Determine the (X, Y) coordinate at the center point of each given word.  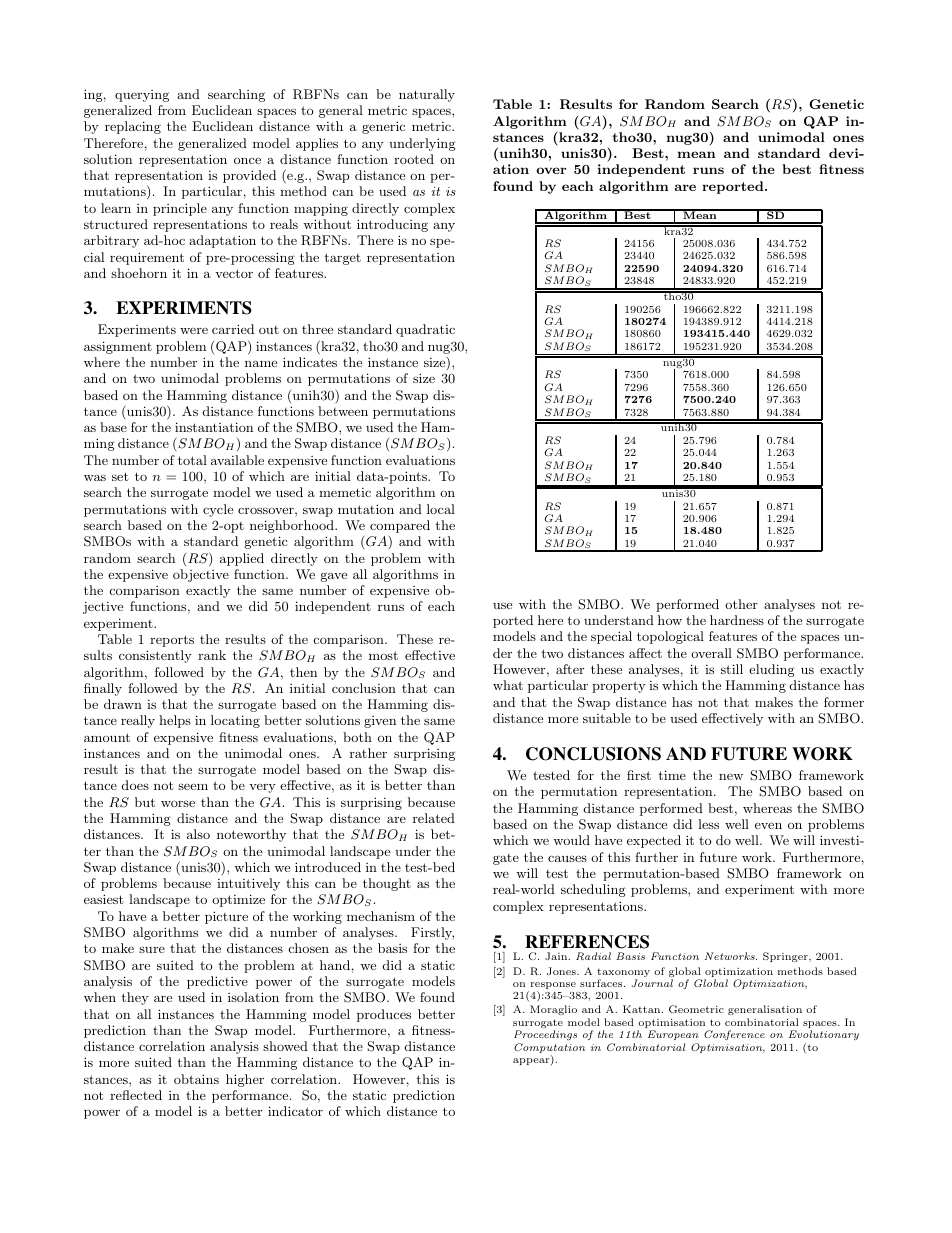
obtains (196, 1079)
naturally (427, 95)
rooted (414, 159)
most (383, 655)
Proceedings (545, 1035)
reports (172, 641)
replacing (133, 127)
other (741, 604)
